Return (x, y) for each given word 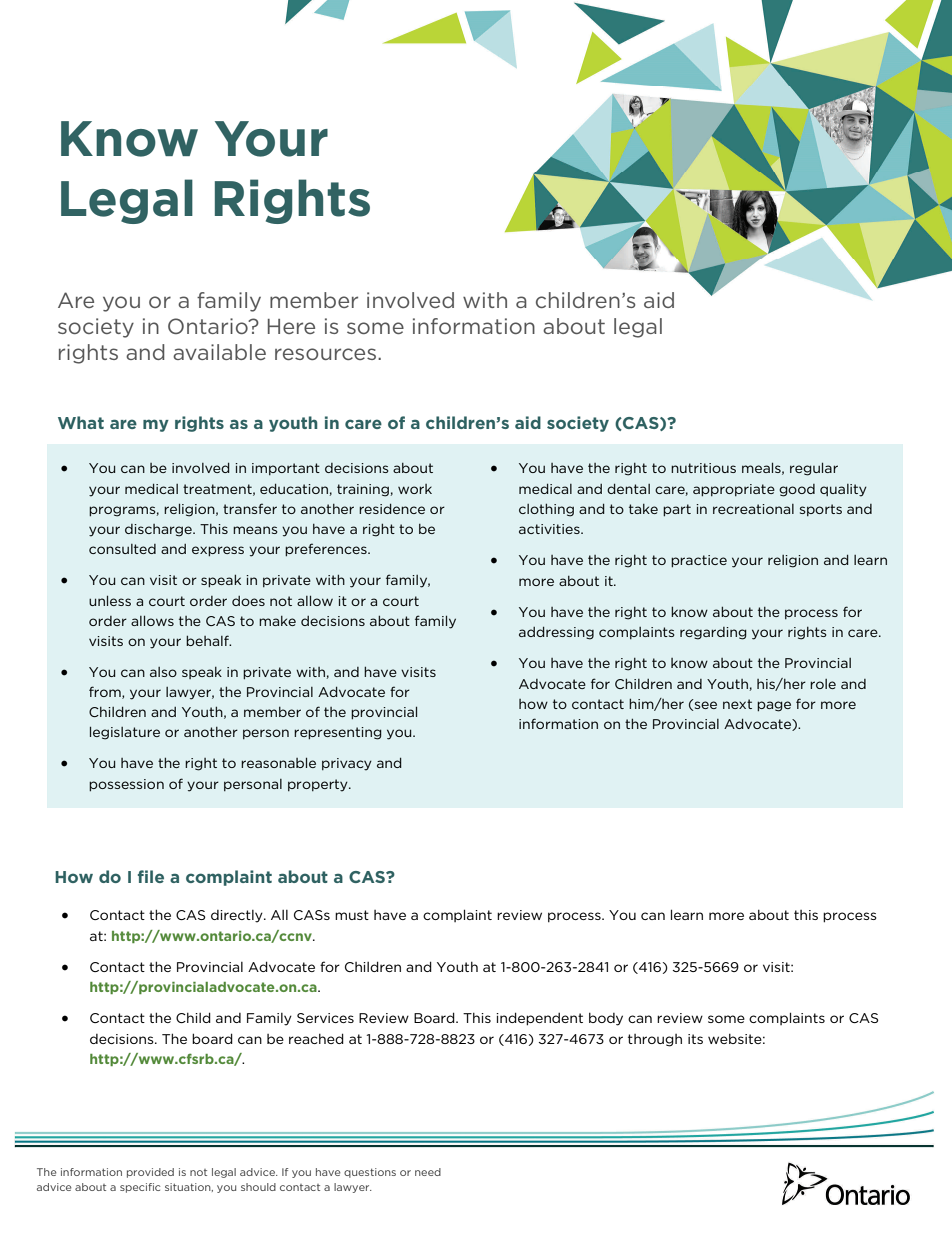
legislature (125, 733)
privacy (347, 764)
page (774, 706)
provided (150, 1173)
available (219, 352)
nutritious (703, 468)
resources (325, 354)
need (428, 1172)
